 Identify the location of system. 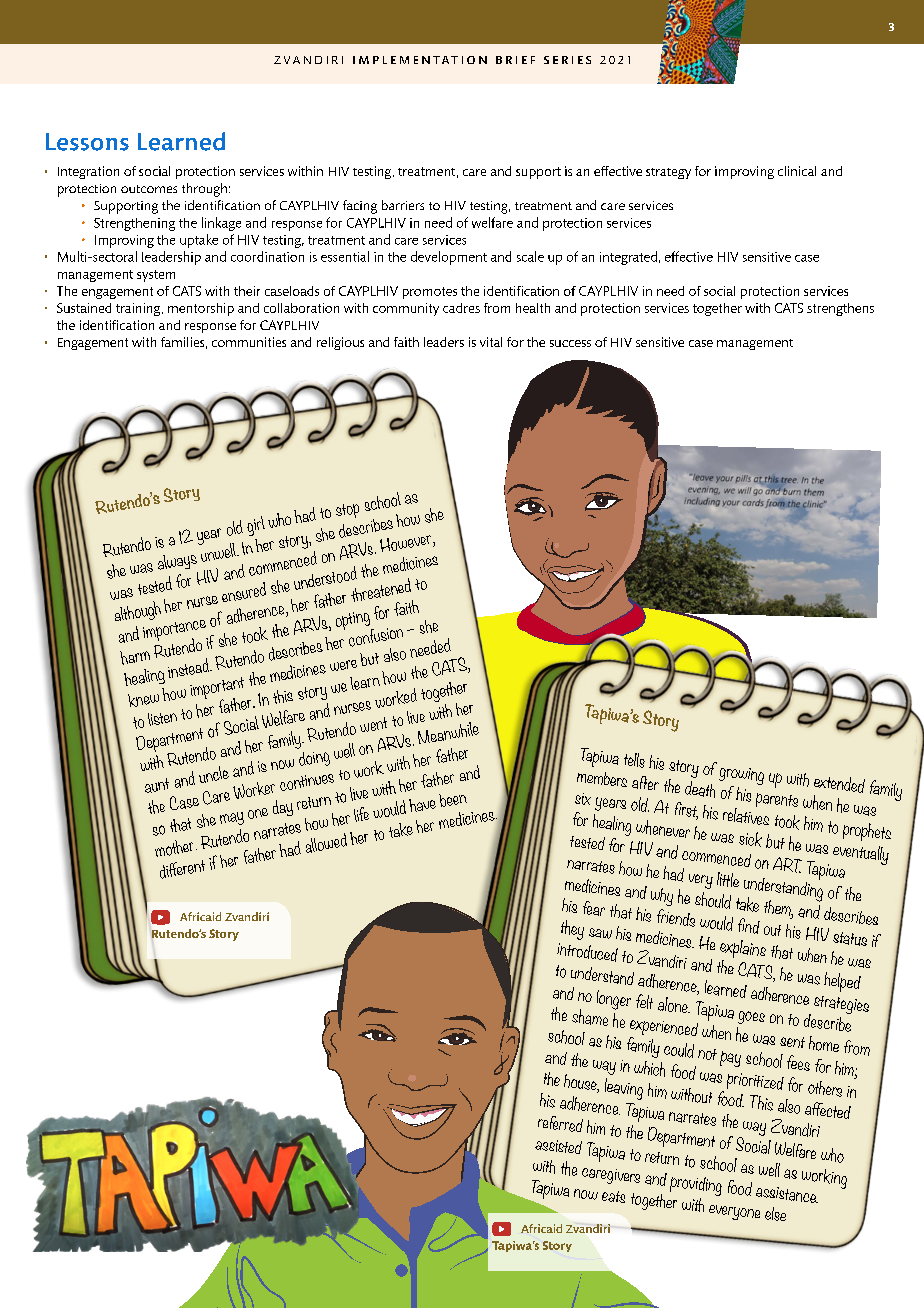
(156, 276).
